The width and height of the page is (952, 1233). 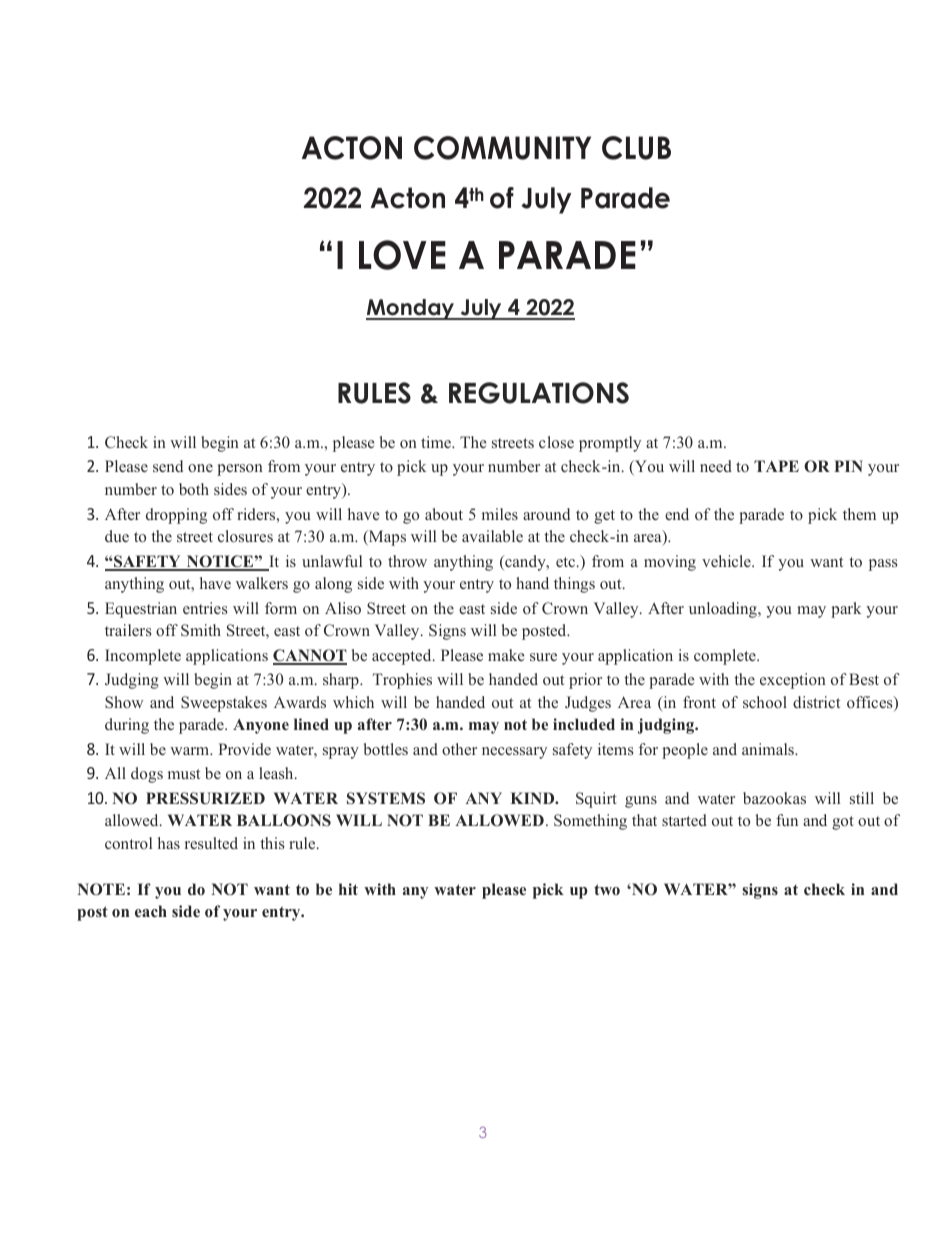 I want to click on Smith, so click(x=201, y=630).
